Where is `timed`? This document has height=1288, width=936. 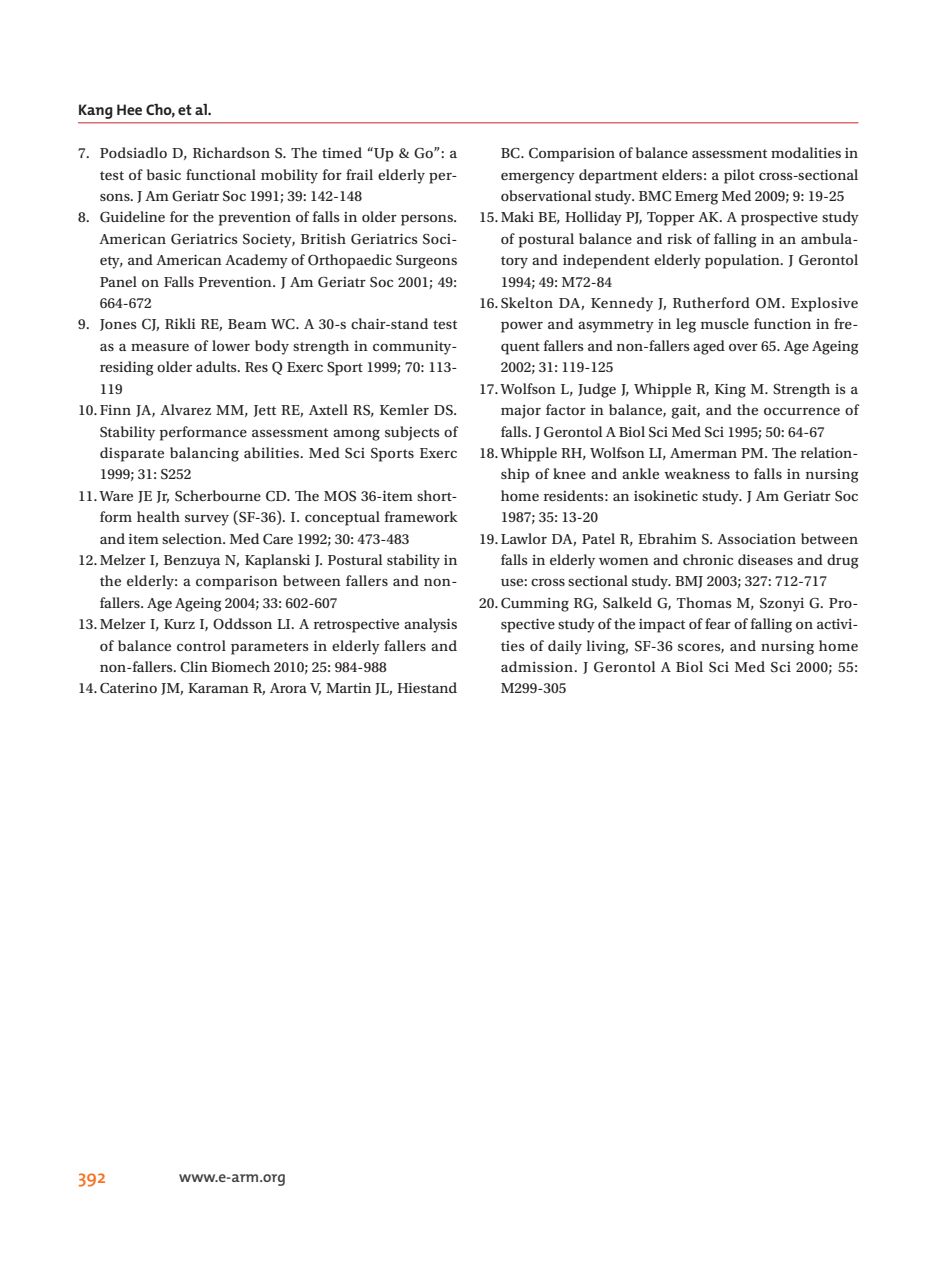
timed is located at coordinates (342, 152).
